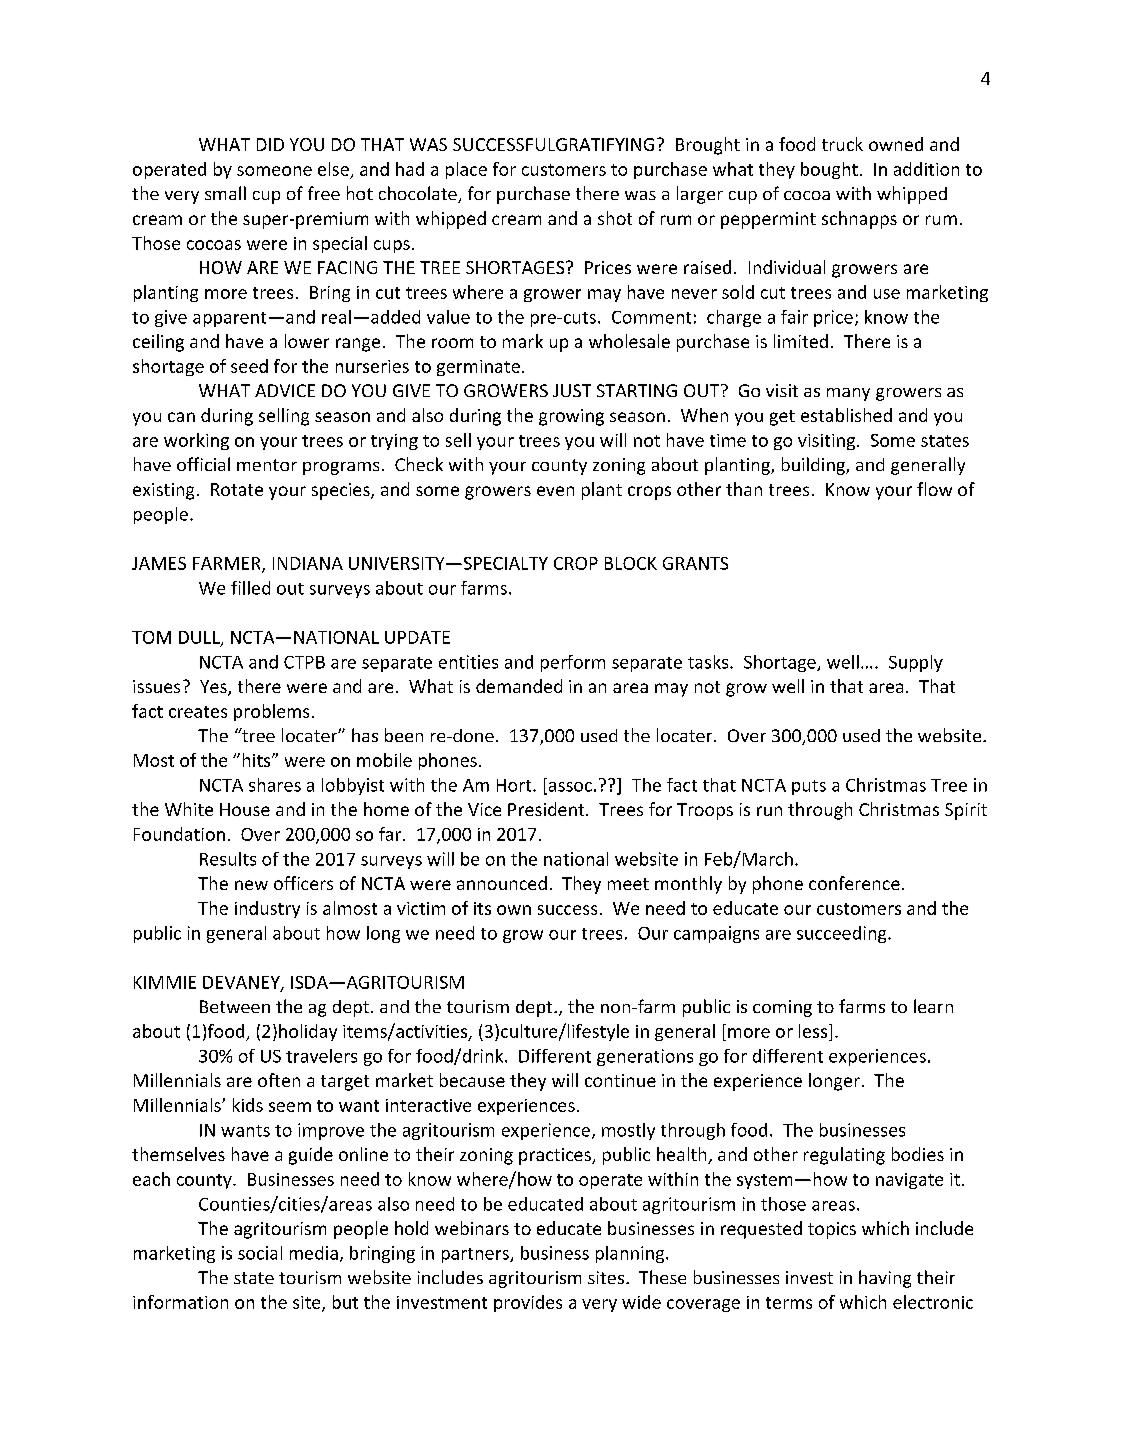 The height and width of the page is (1453, 1123). I want to click on even, so click(555, 491).
